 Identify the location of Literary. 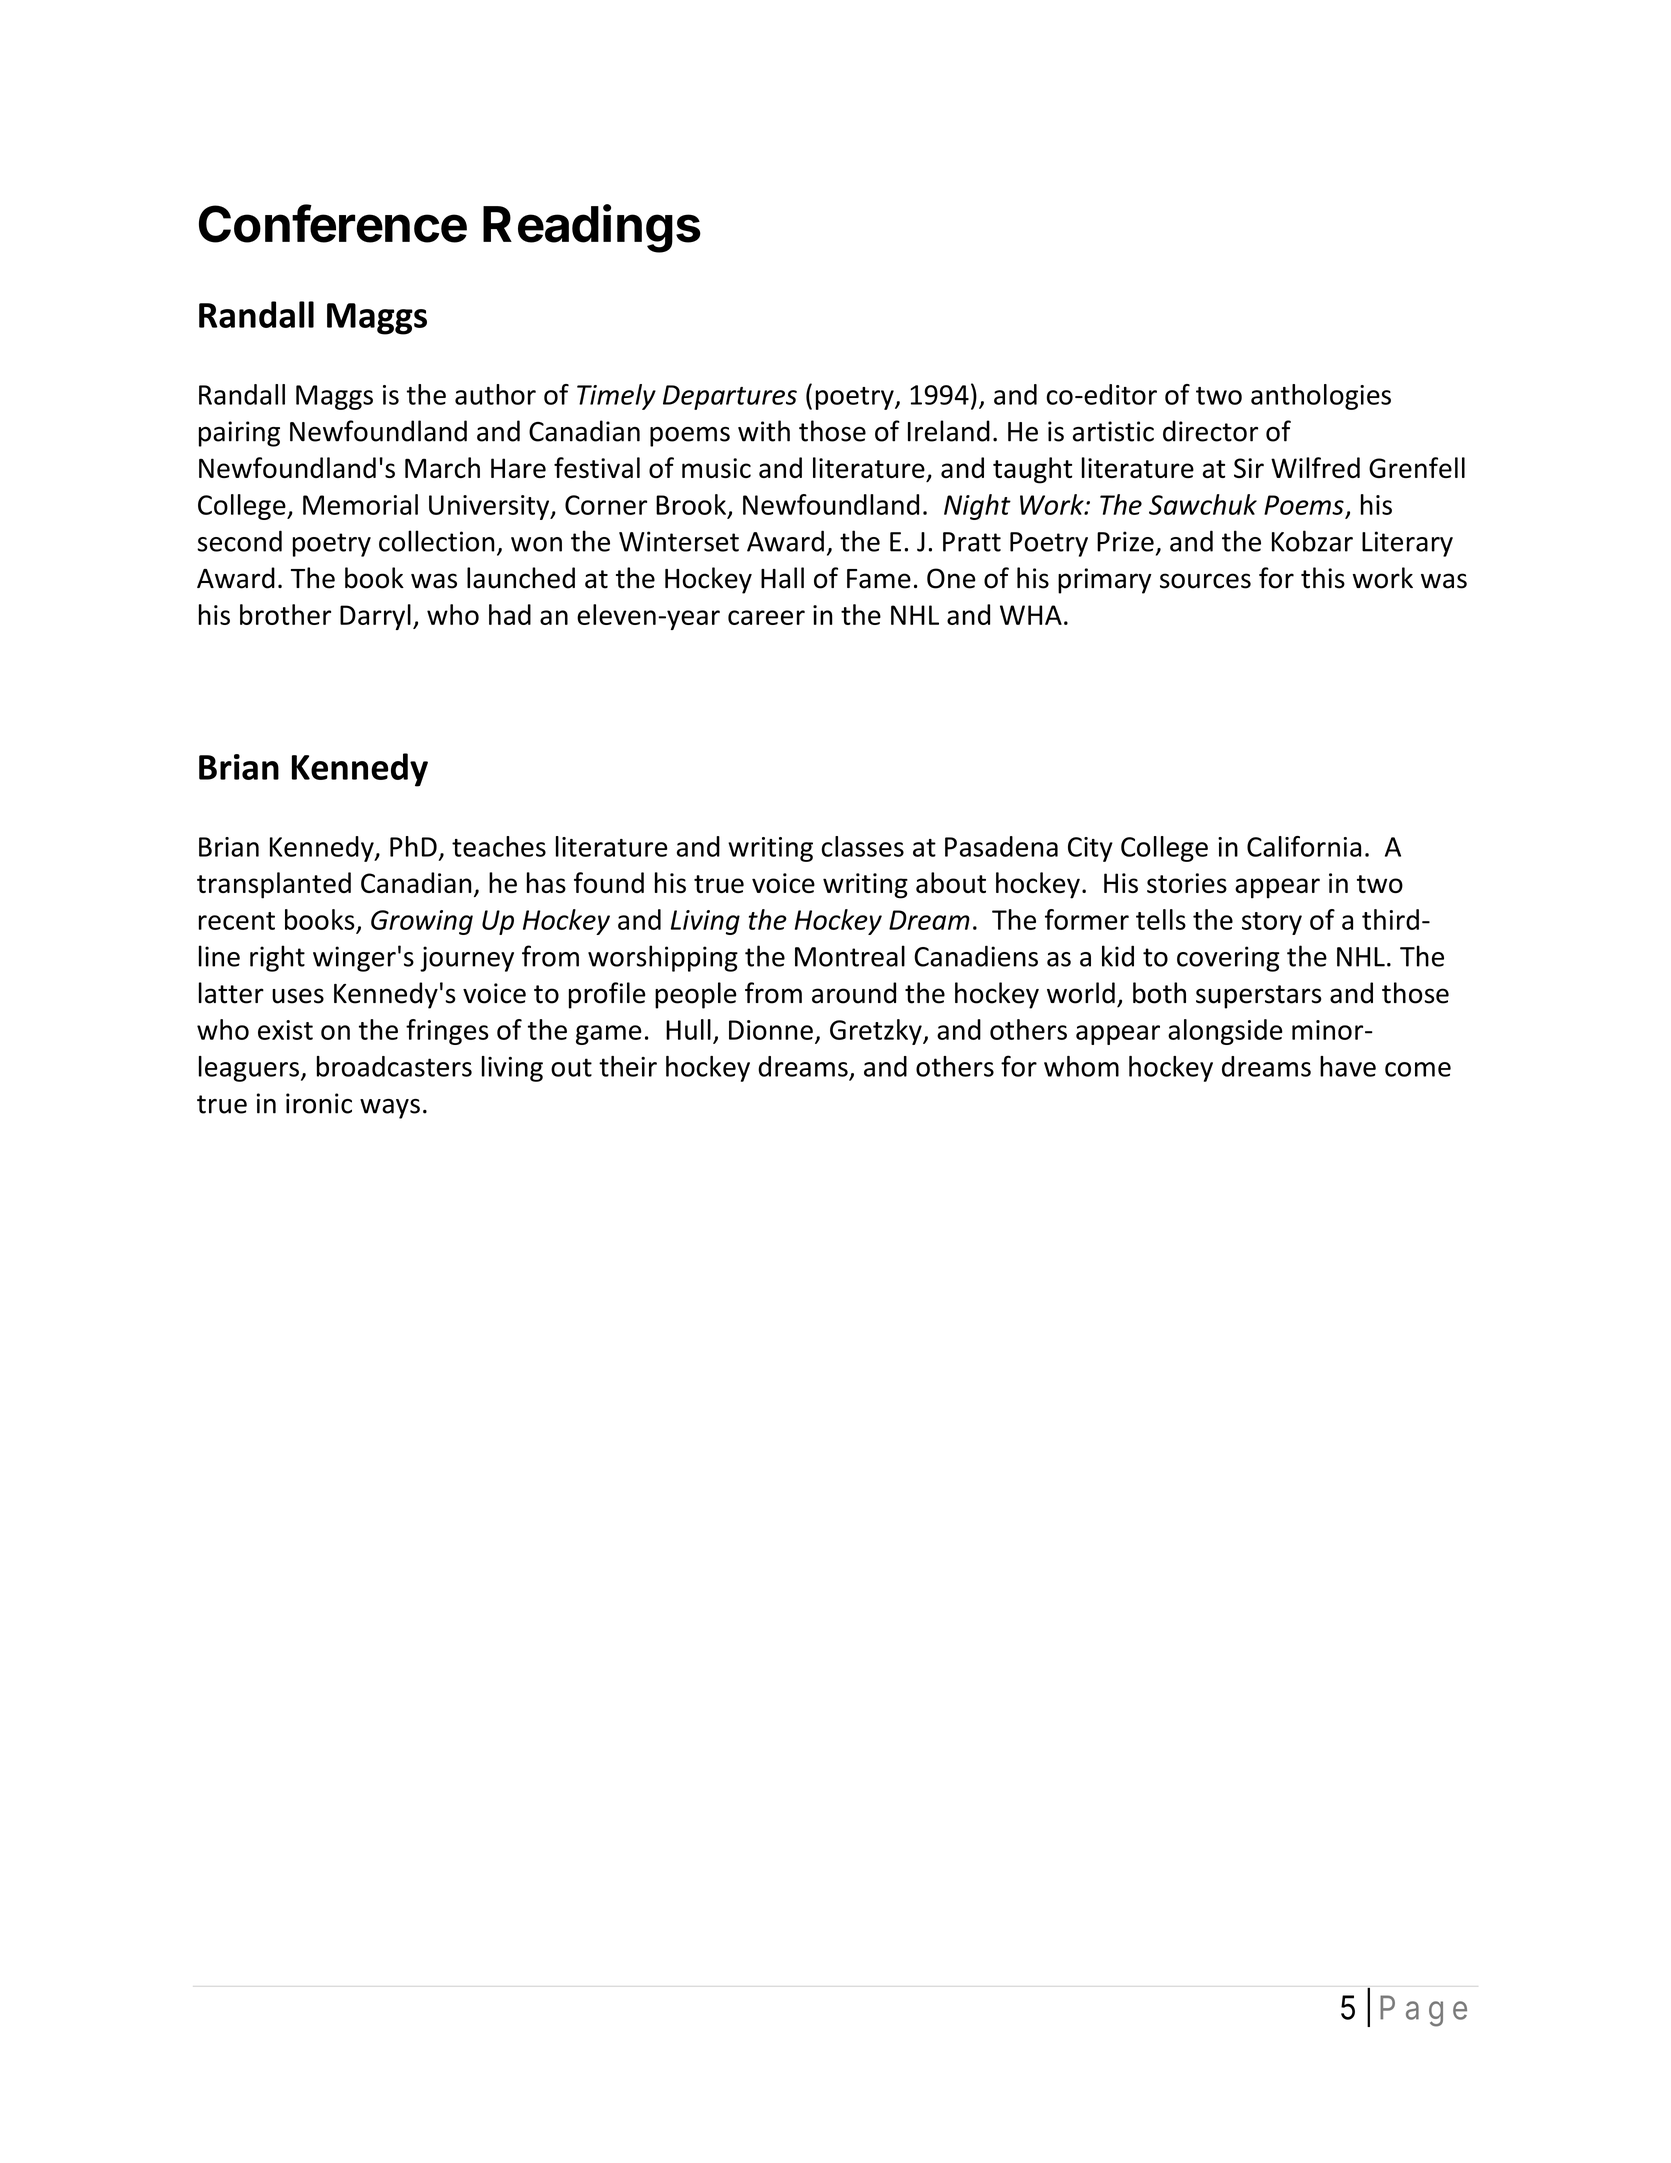
(1407, 544).
